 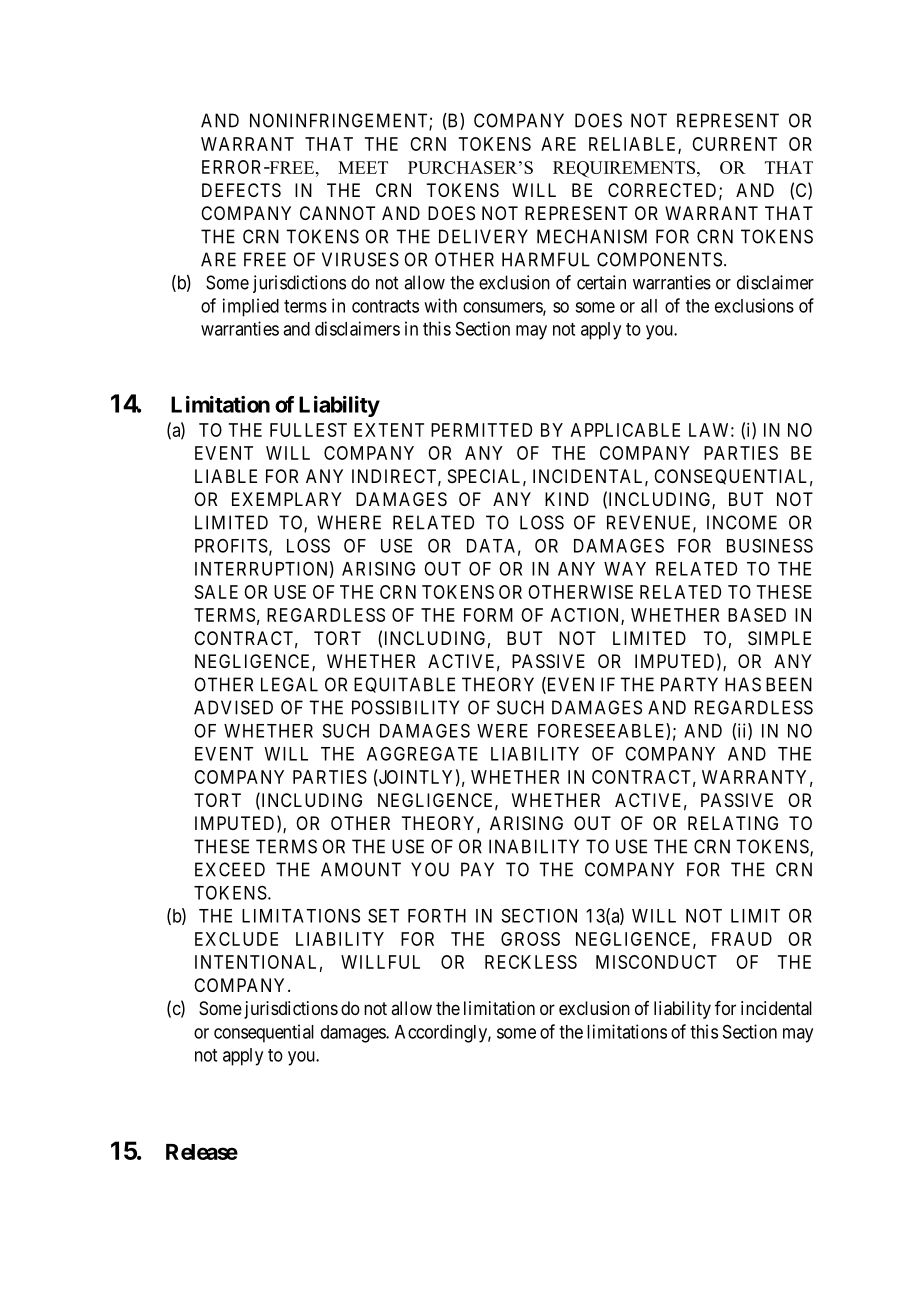 I want to click on PARTY, so click(x=689, y=684).
